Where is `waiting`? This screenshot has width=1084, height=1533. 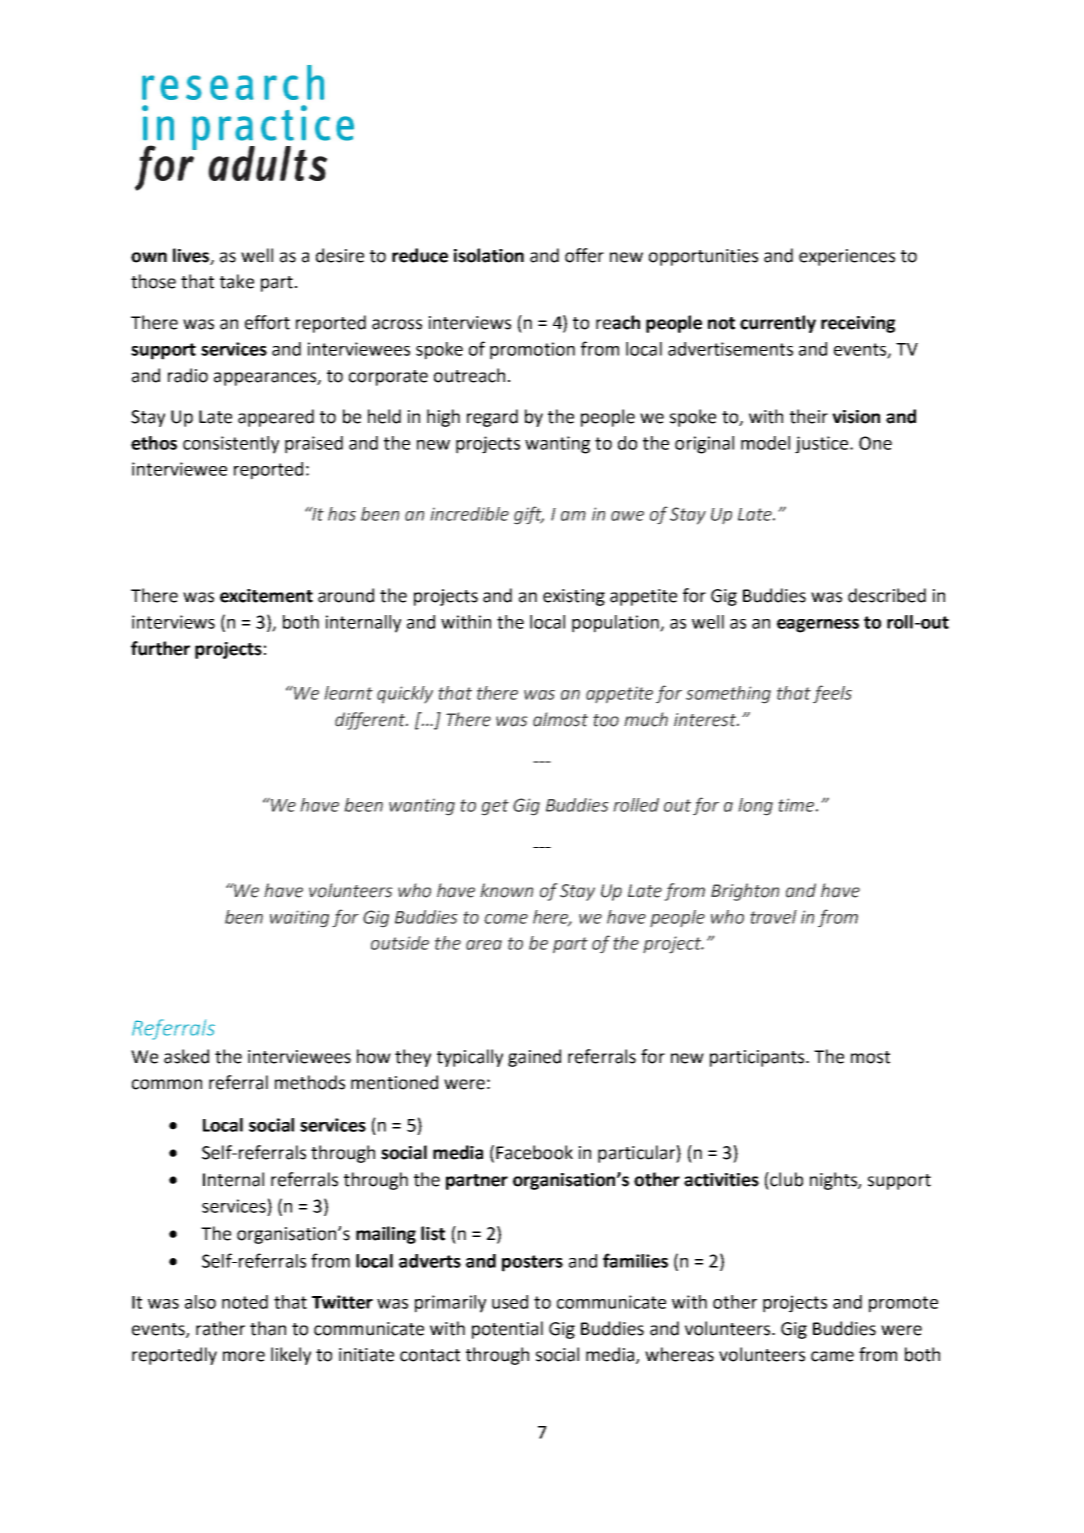
waiting is located at coordinates (299, 918).
